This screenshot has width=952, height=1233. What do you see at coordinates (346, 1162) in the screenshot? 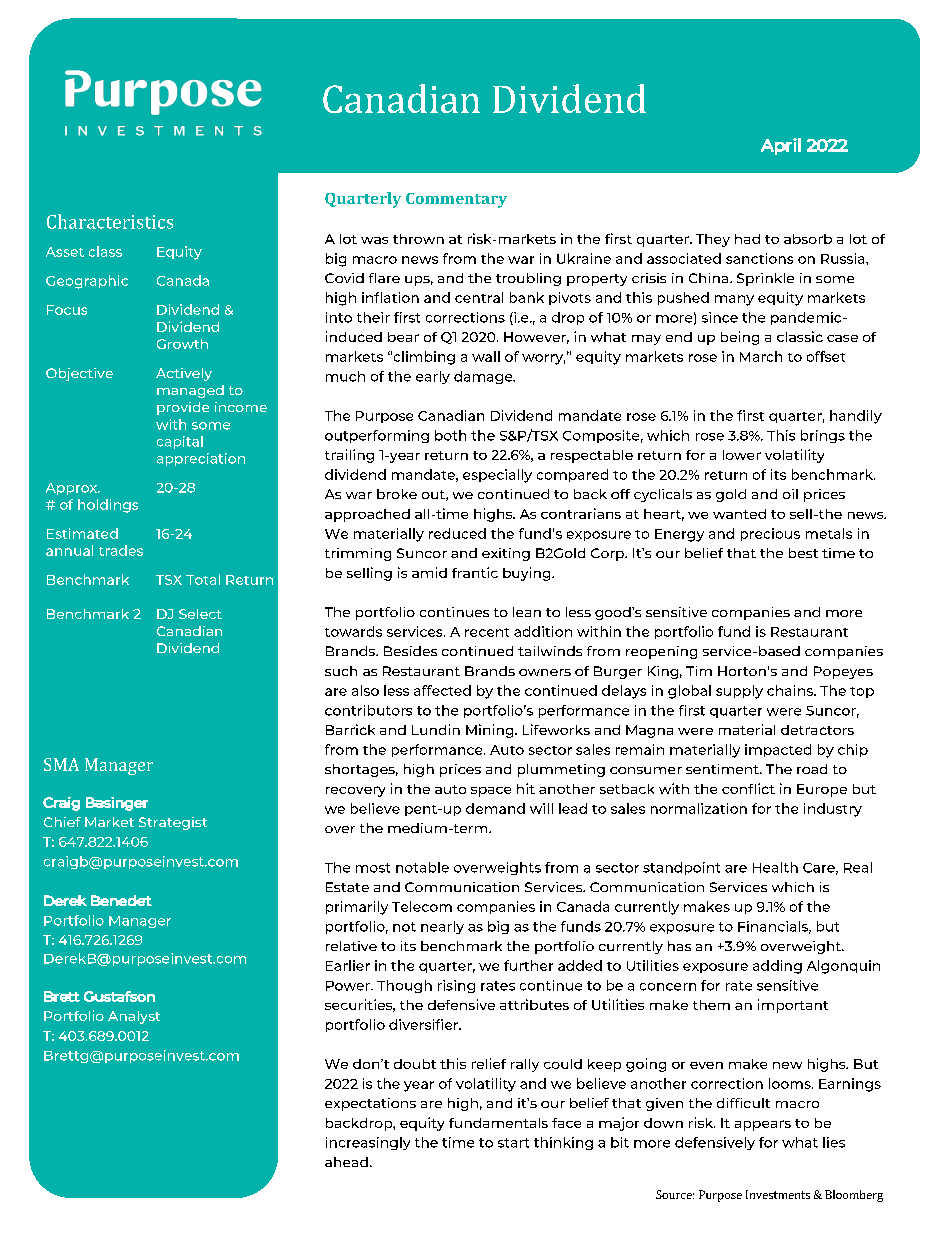
I see `ahead` at bounding box center [346, 1162].
